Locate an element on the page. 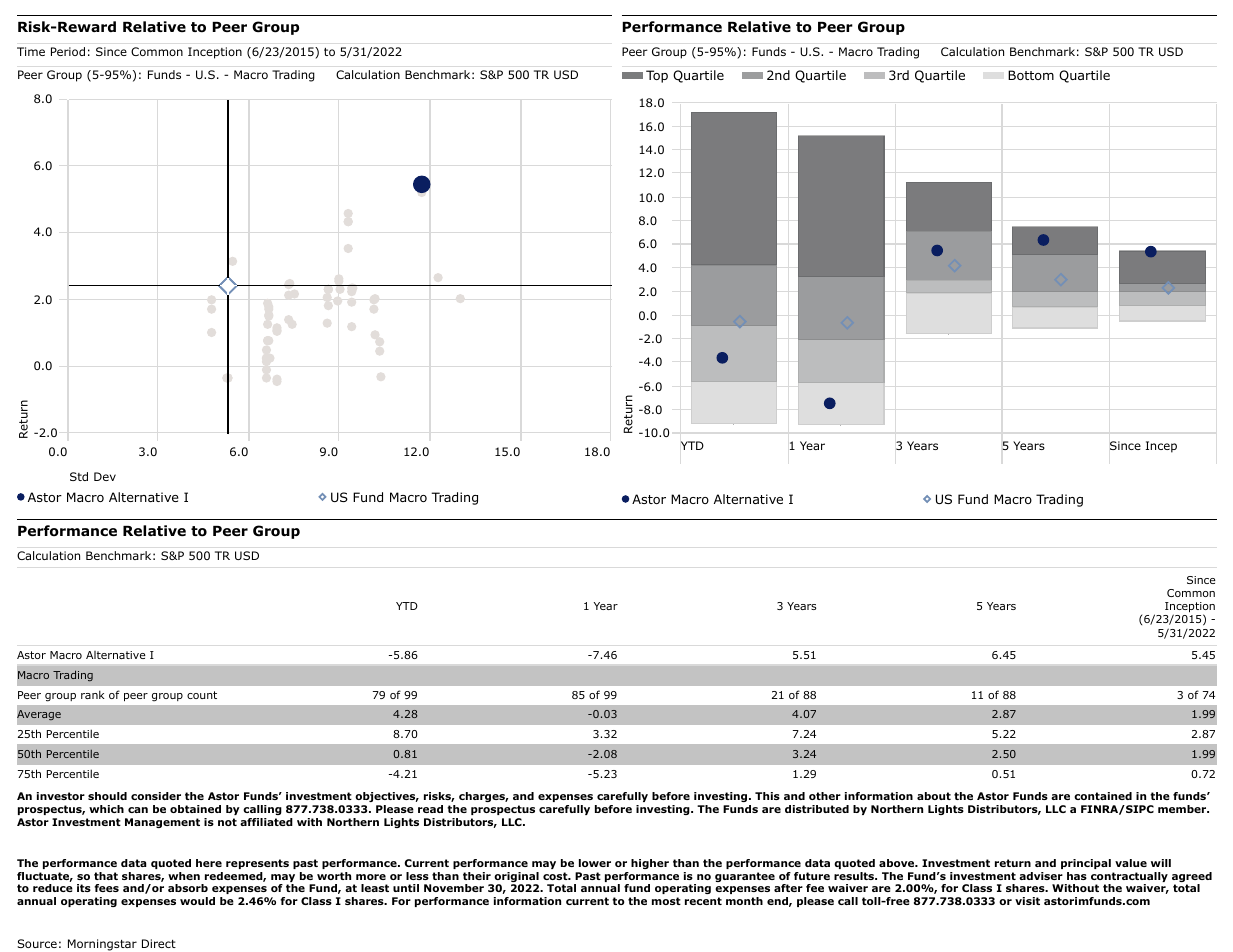  Period is located at coordinates (68, 51).
